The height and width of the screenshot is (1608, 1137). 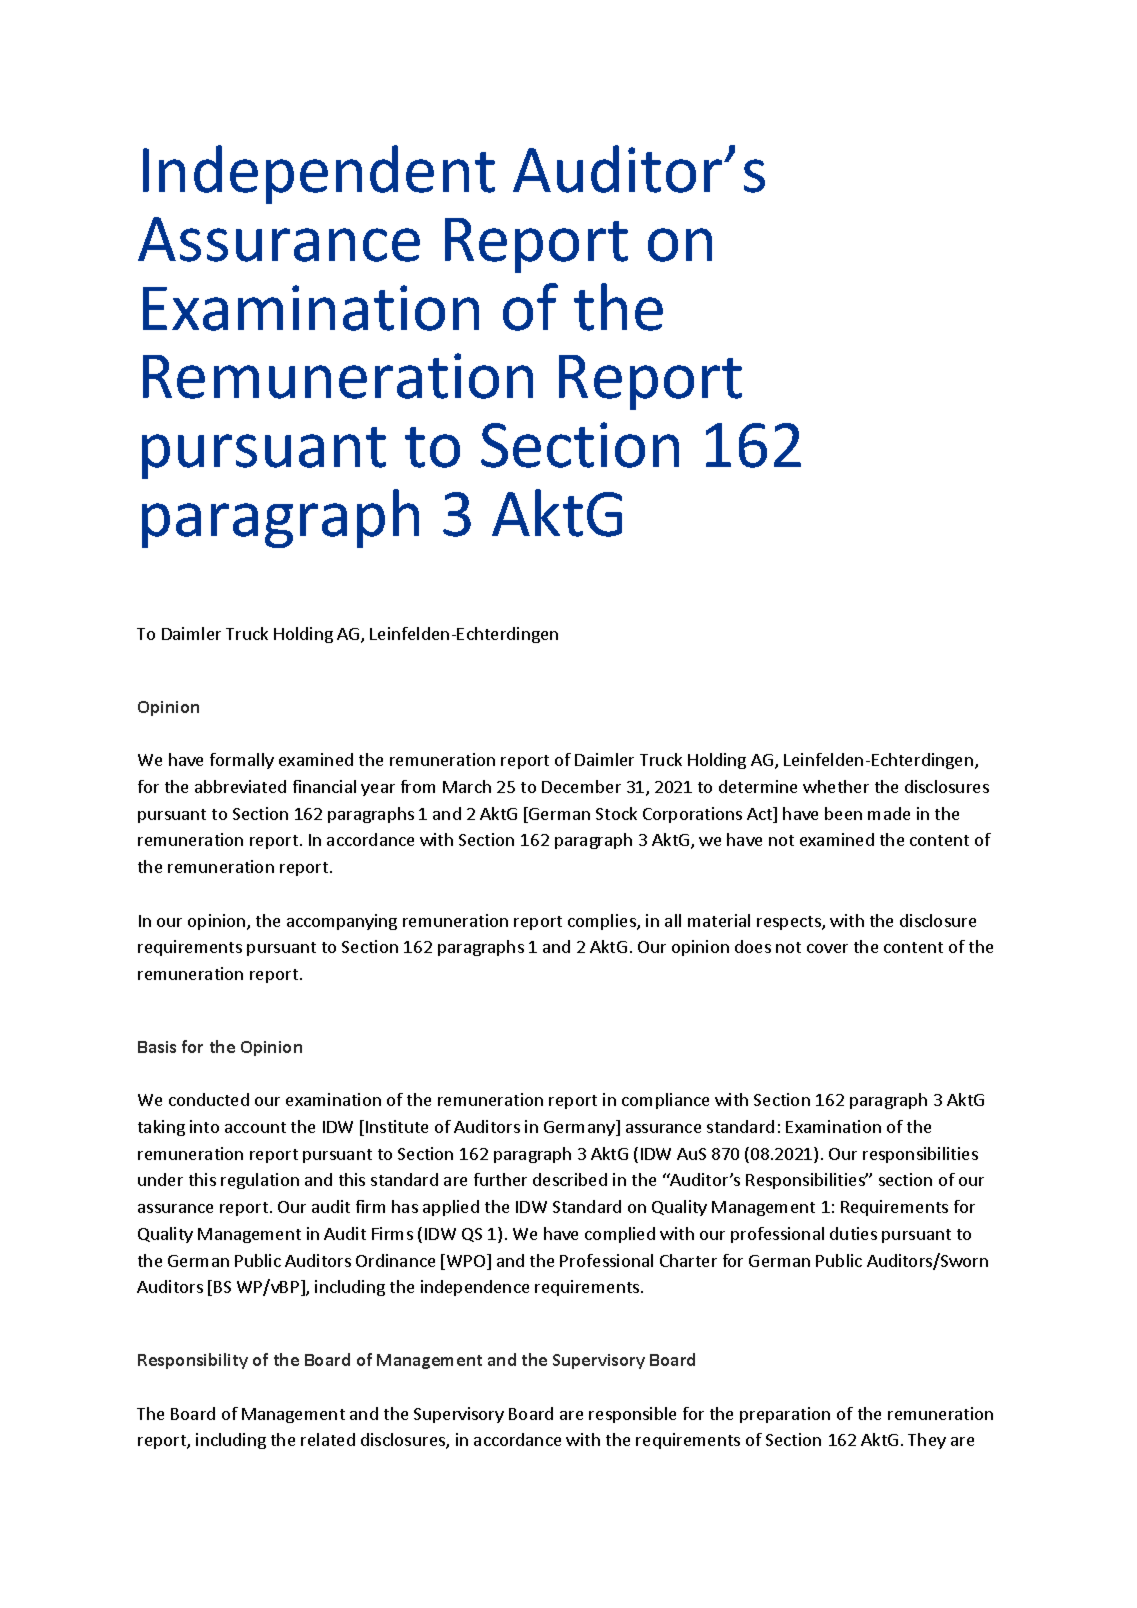 I want to click on responsible, so click(x=632, y=1415).
